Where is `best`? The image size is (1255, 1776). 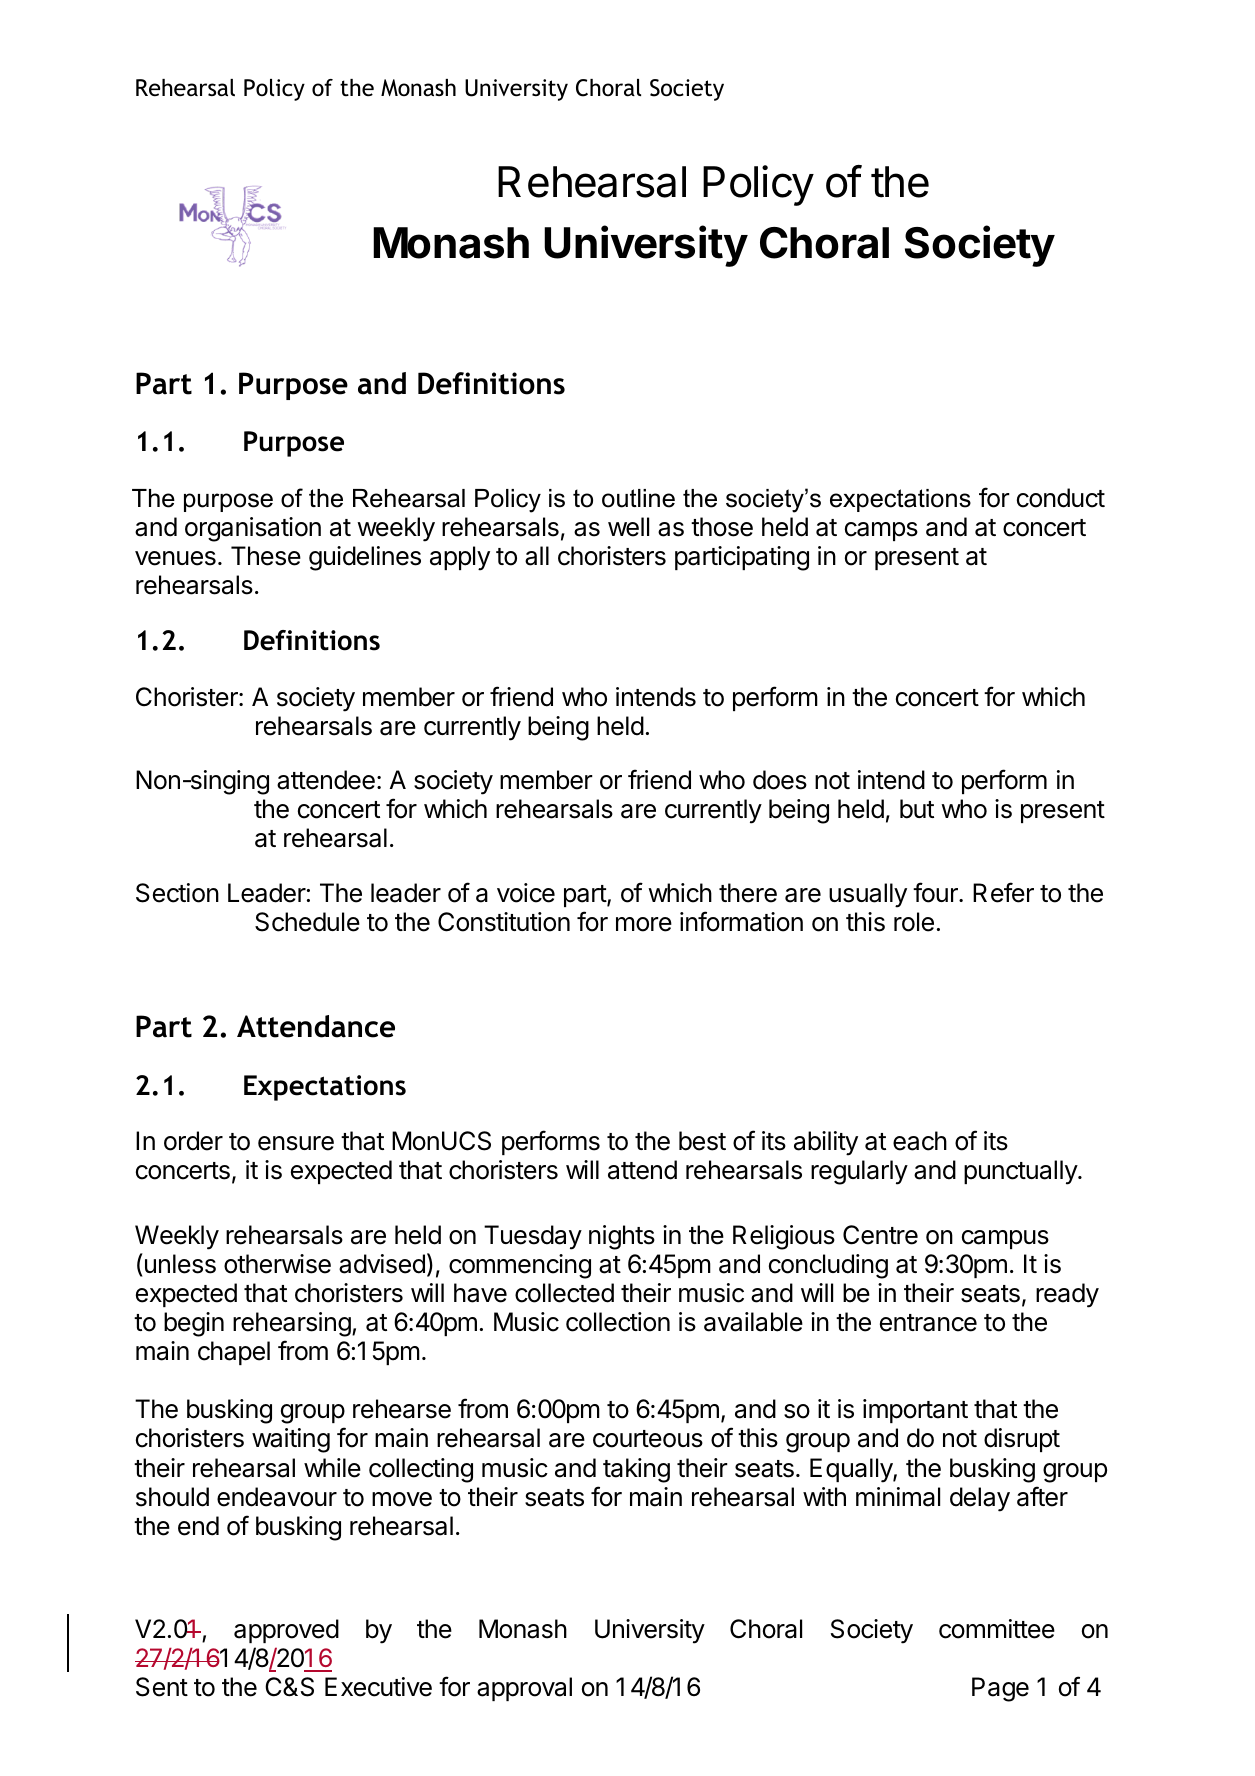 best is located at coordinates (702, 1141).
